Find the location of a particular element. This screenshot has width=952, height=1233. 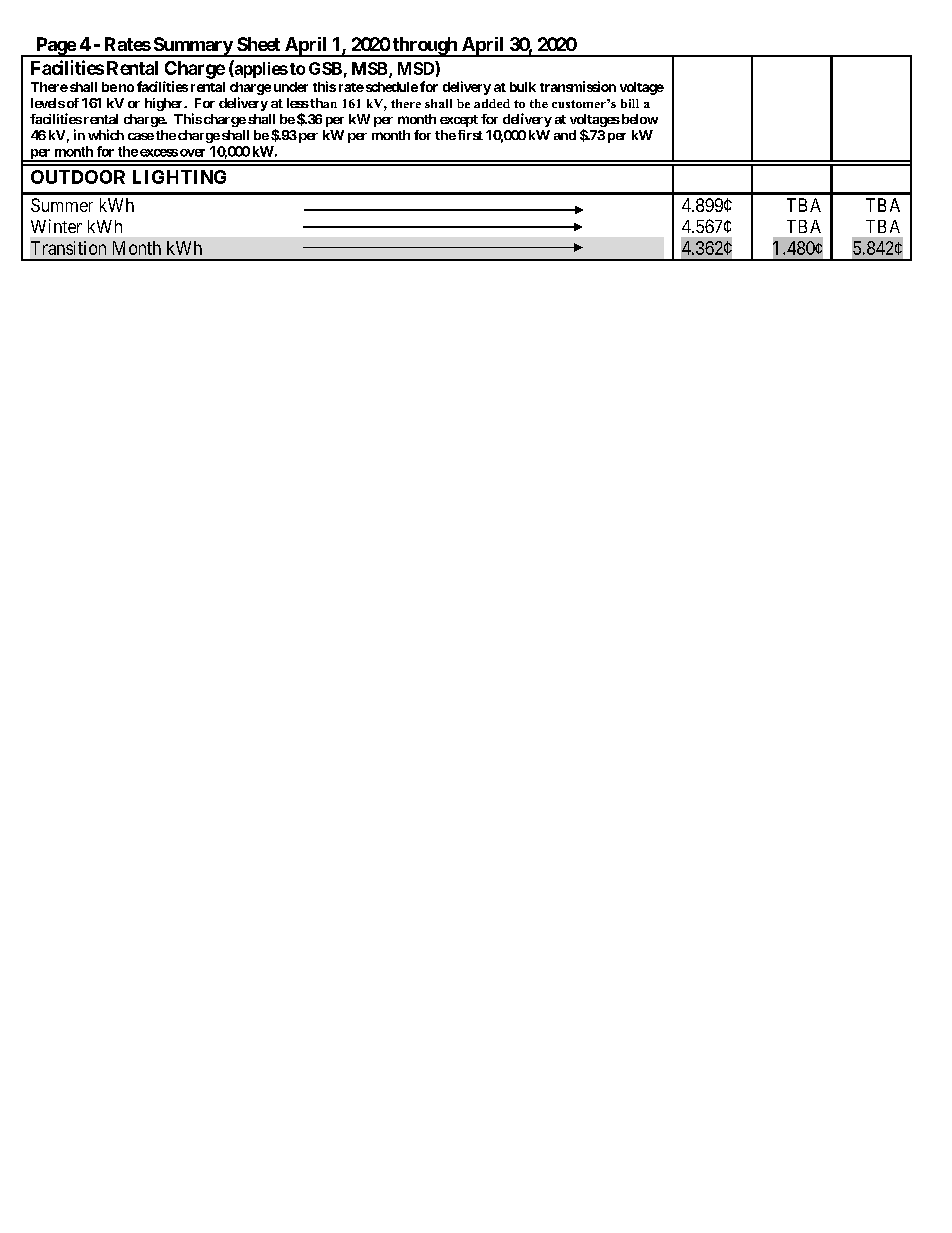

through is located at coordinates (425, 47).
